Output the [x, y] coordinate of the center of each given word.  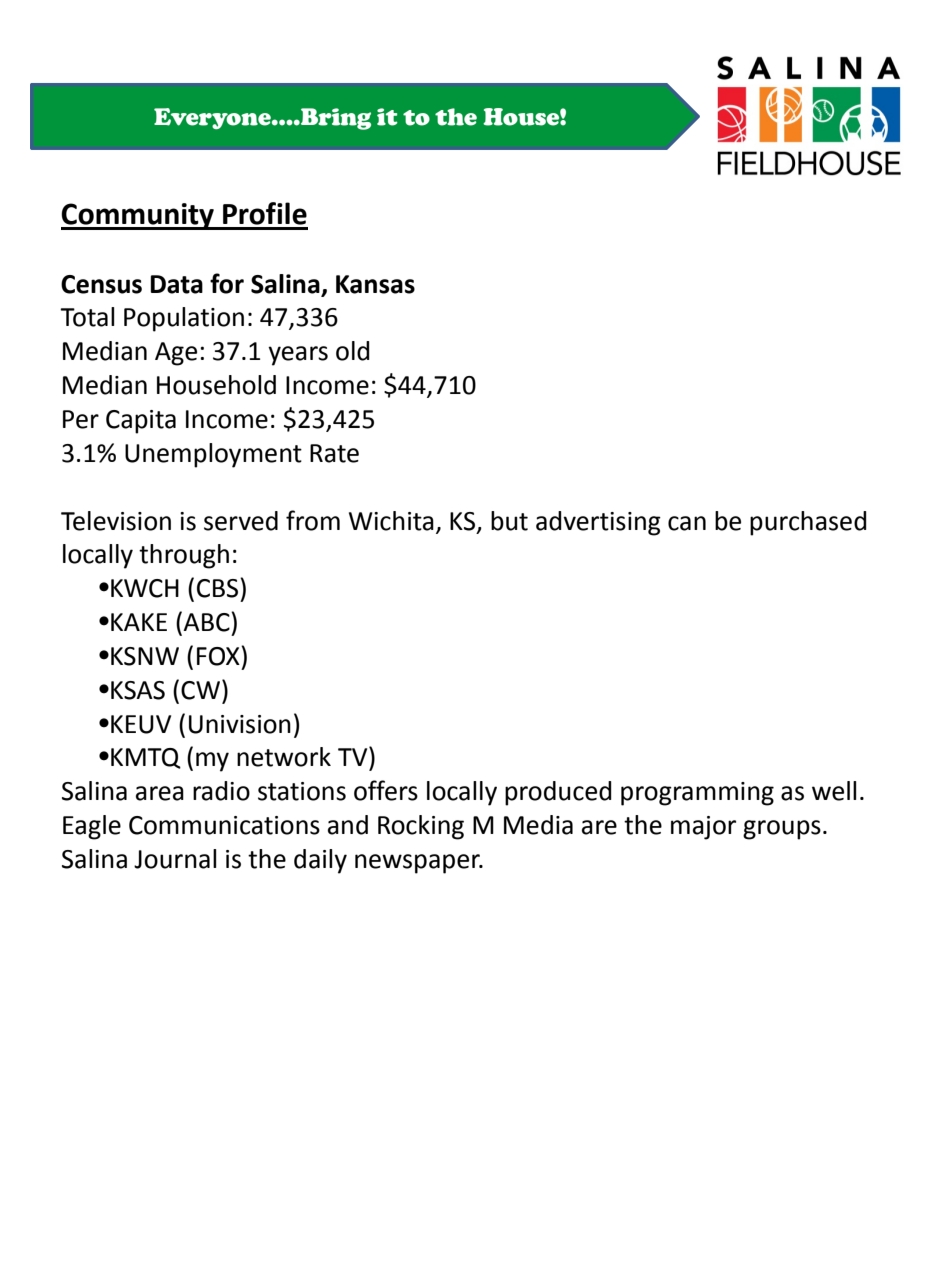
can [687, 523]
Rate [334, 453]
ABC [207, 622]
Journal [175, 859]
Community [138, 216]
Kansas [375, 284]
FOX [219, 656]
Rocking [421, 827]
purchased [808, 523]
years [298, 356]
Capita [141, 422]
